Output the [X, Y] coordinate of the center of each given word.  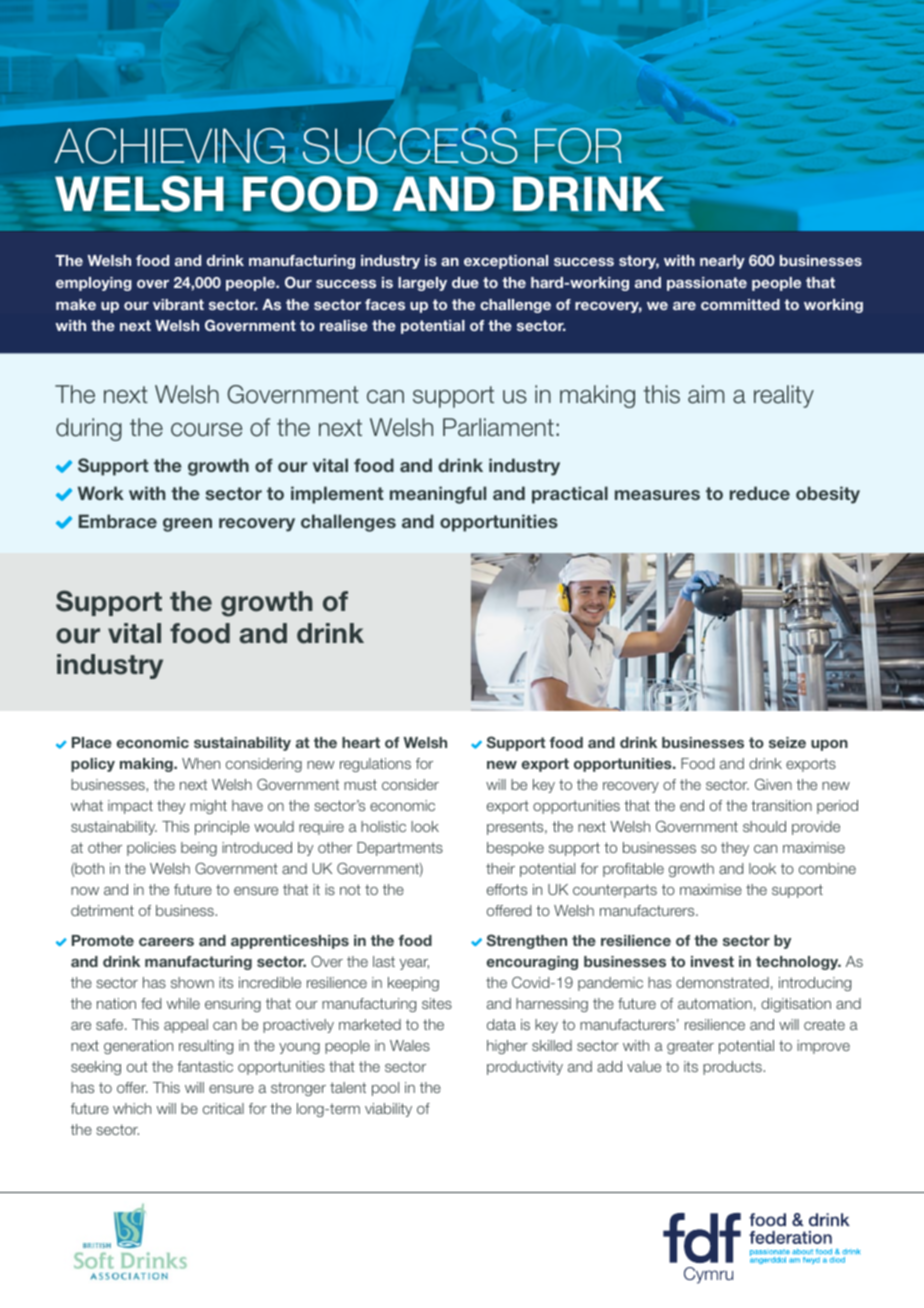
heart [361, 742]
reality [784, 396]
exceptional [506, 262]
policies [151, 849]
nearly [722, 262]
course [206, 430]
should [764, 826]
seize [787, 742]
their [500, 868]
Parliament [498, 427]
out [137, 1066]
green [187, 525]
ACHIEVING [169, 146]
